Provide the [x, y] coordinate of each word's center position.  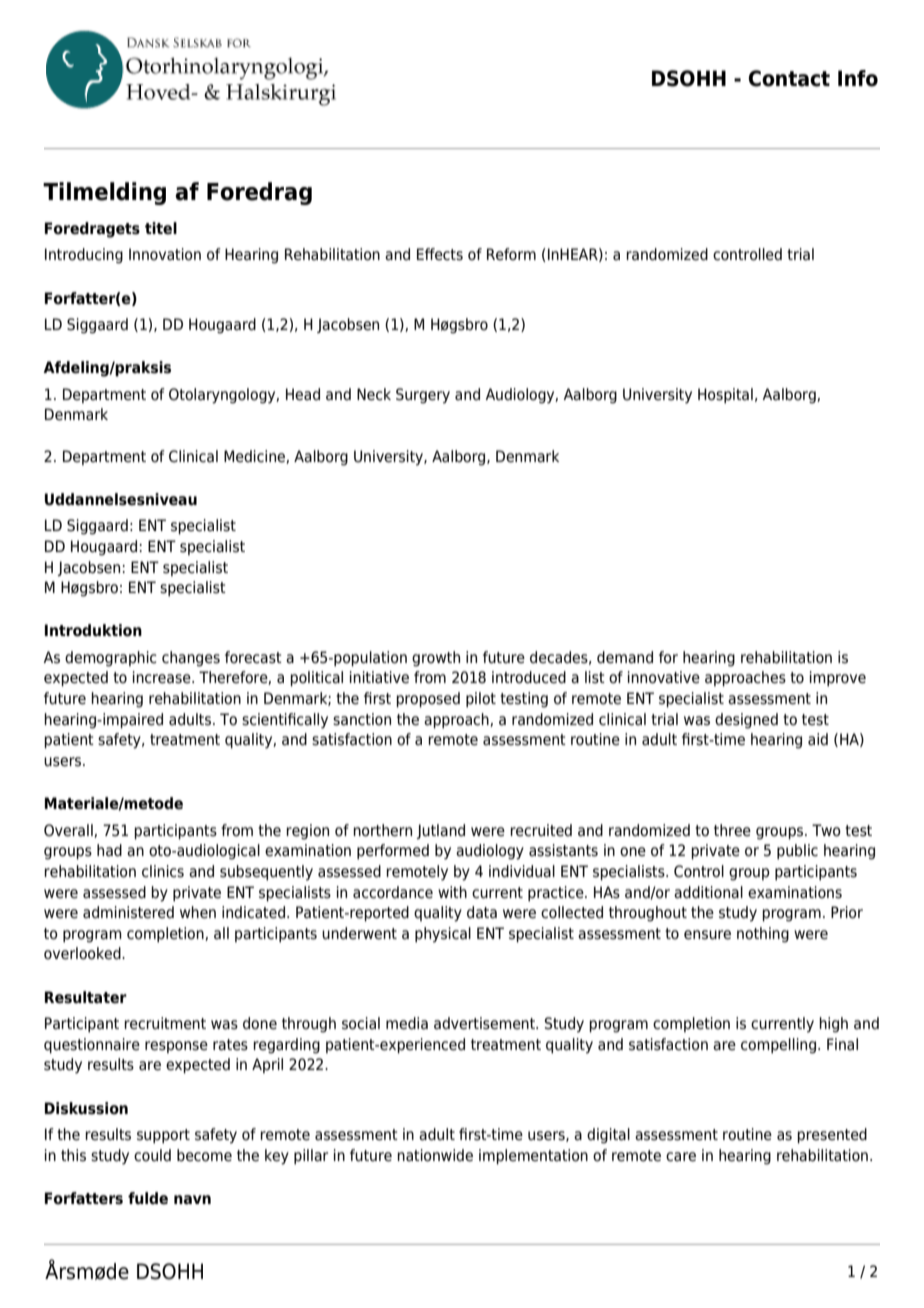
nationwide [435, 1155]
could [152, 1155]
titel [161, 228]
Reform [511, 254]
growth [436, 659]
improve [838, 679]
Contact [789, 78]
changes [191, 659]
